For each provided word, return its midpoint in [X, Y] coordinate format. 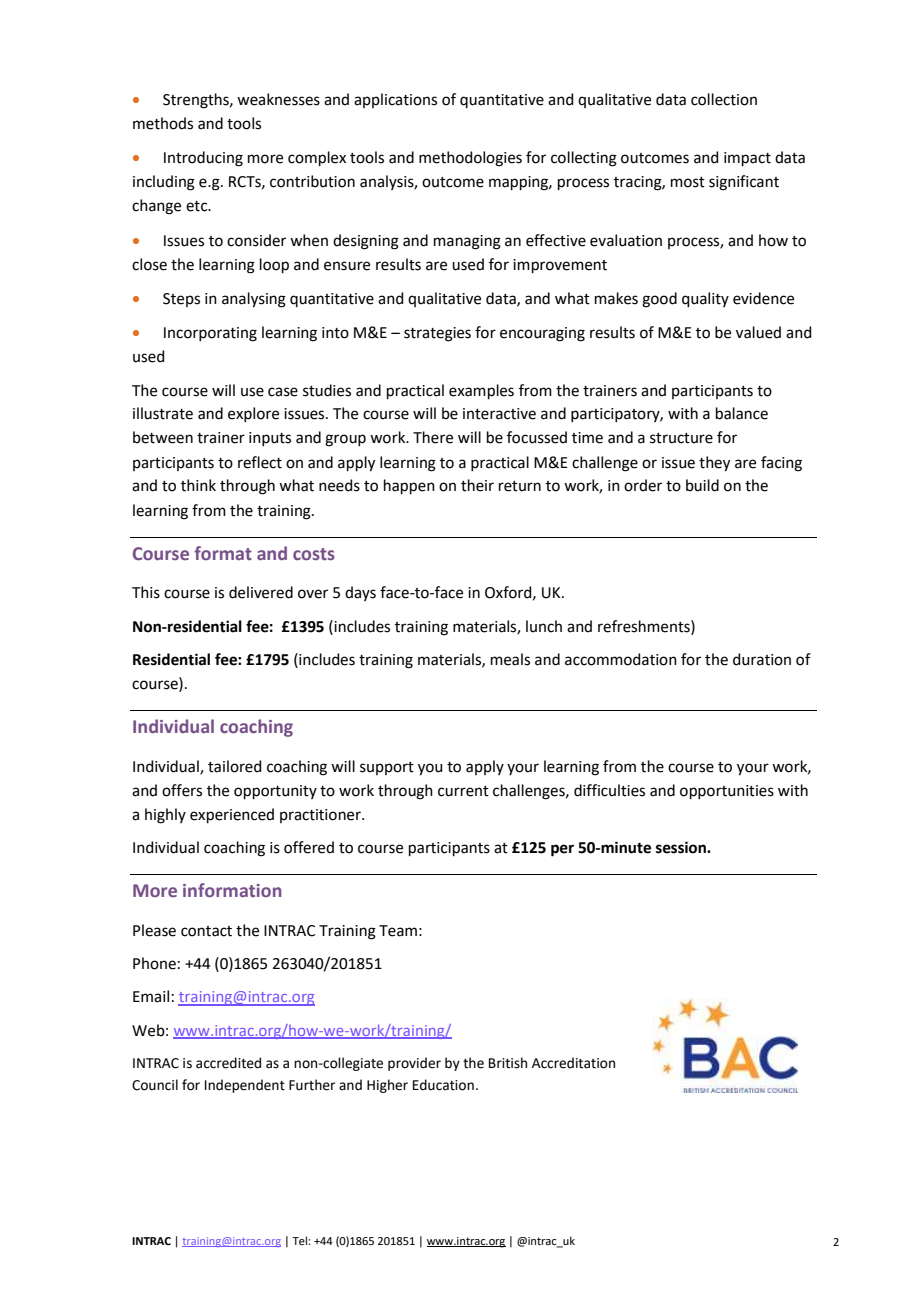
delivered [261, 592]
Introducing [203, 159]
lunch [544, 626]
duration [762, 659]
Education [443, 1085]
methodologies [470, 159]
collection [724, 99]
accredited [228, 1063]
